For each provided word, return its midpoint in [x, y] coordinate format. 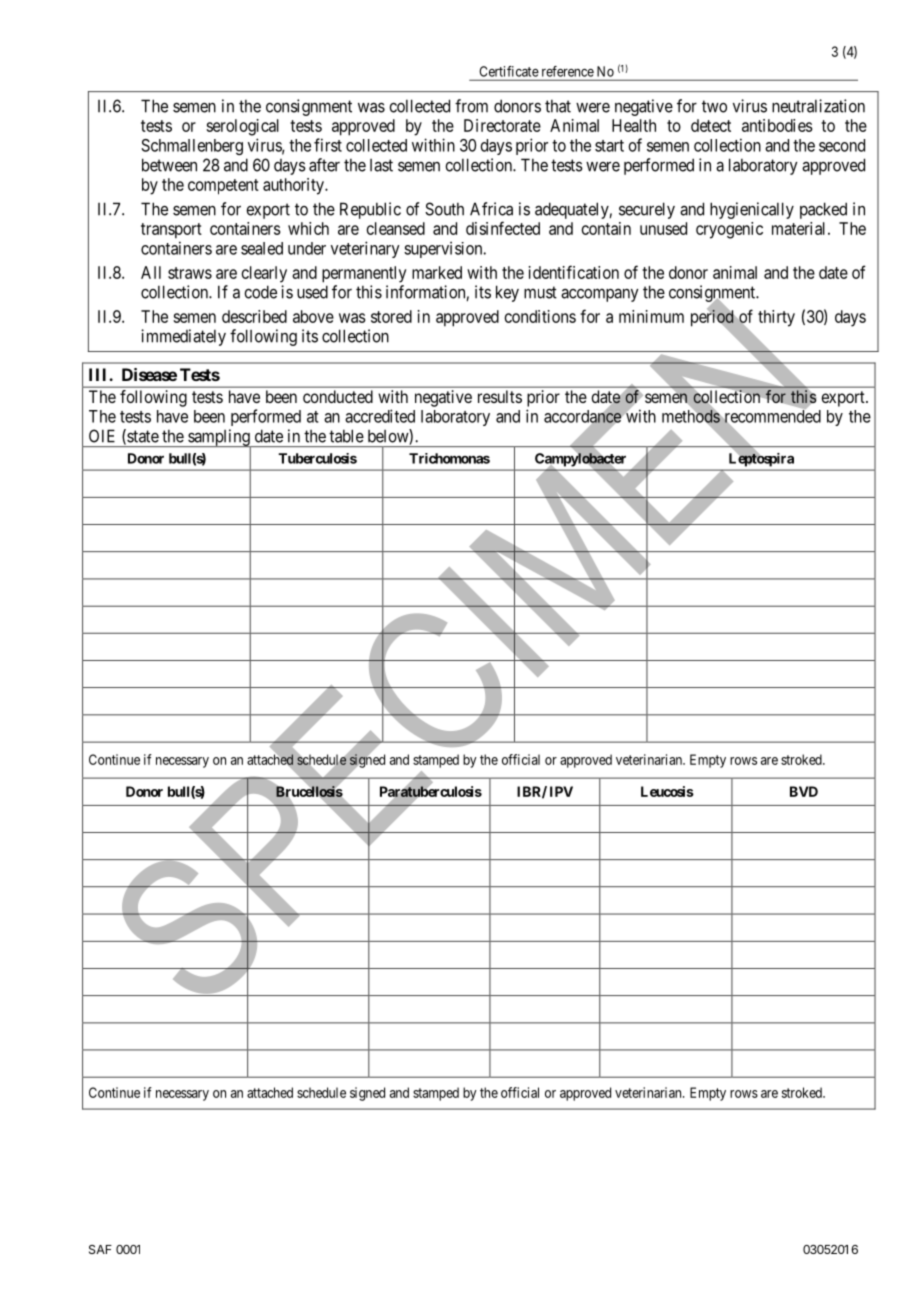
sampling [219, 438]
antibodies [777, 125]
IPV [561, 791]
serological [242, 127]
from [471, 106]
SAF [100, 1249]
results [500, 396]
